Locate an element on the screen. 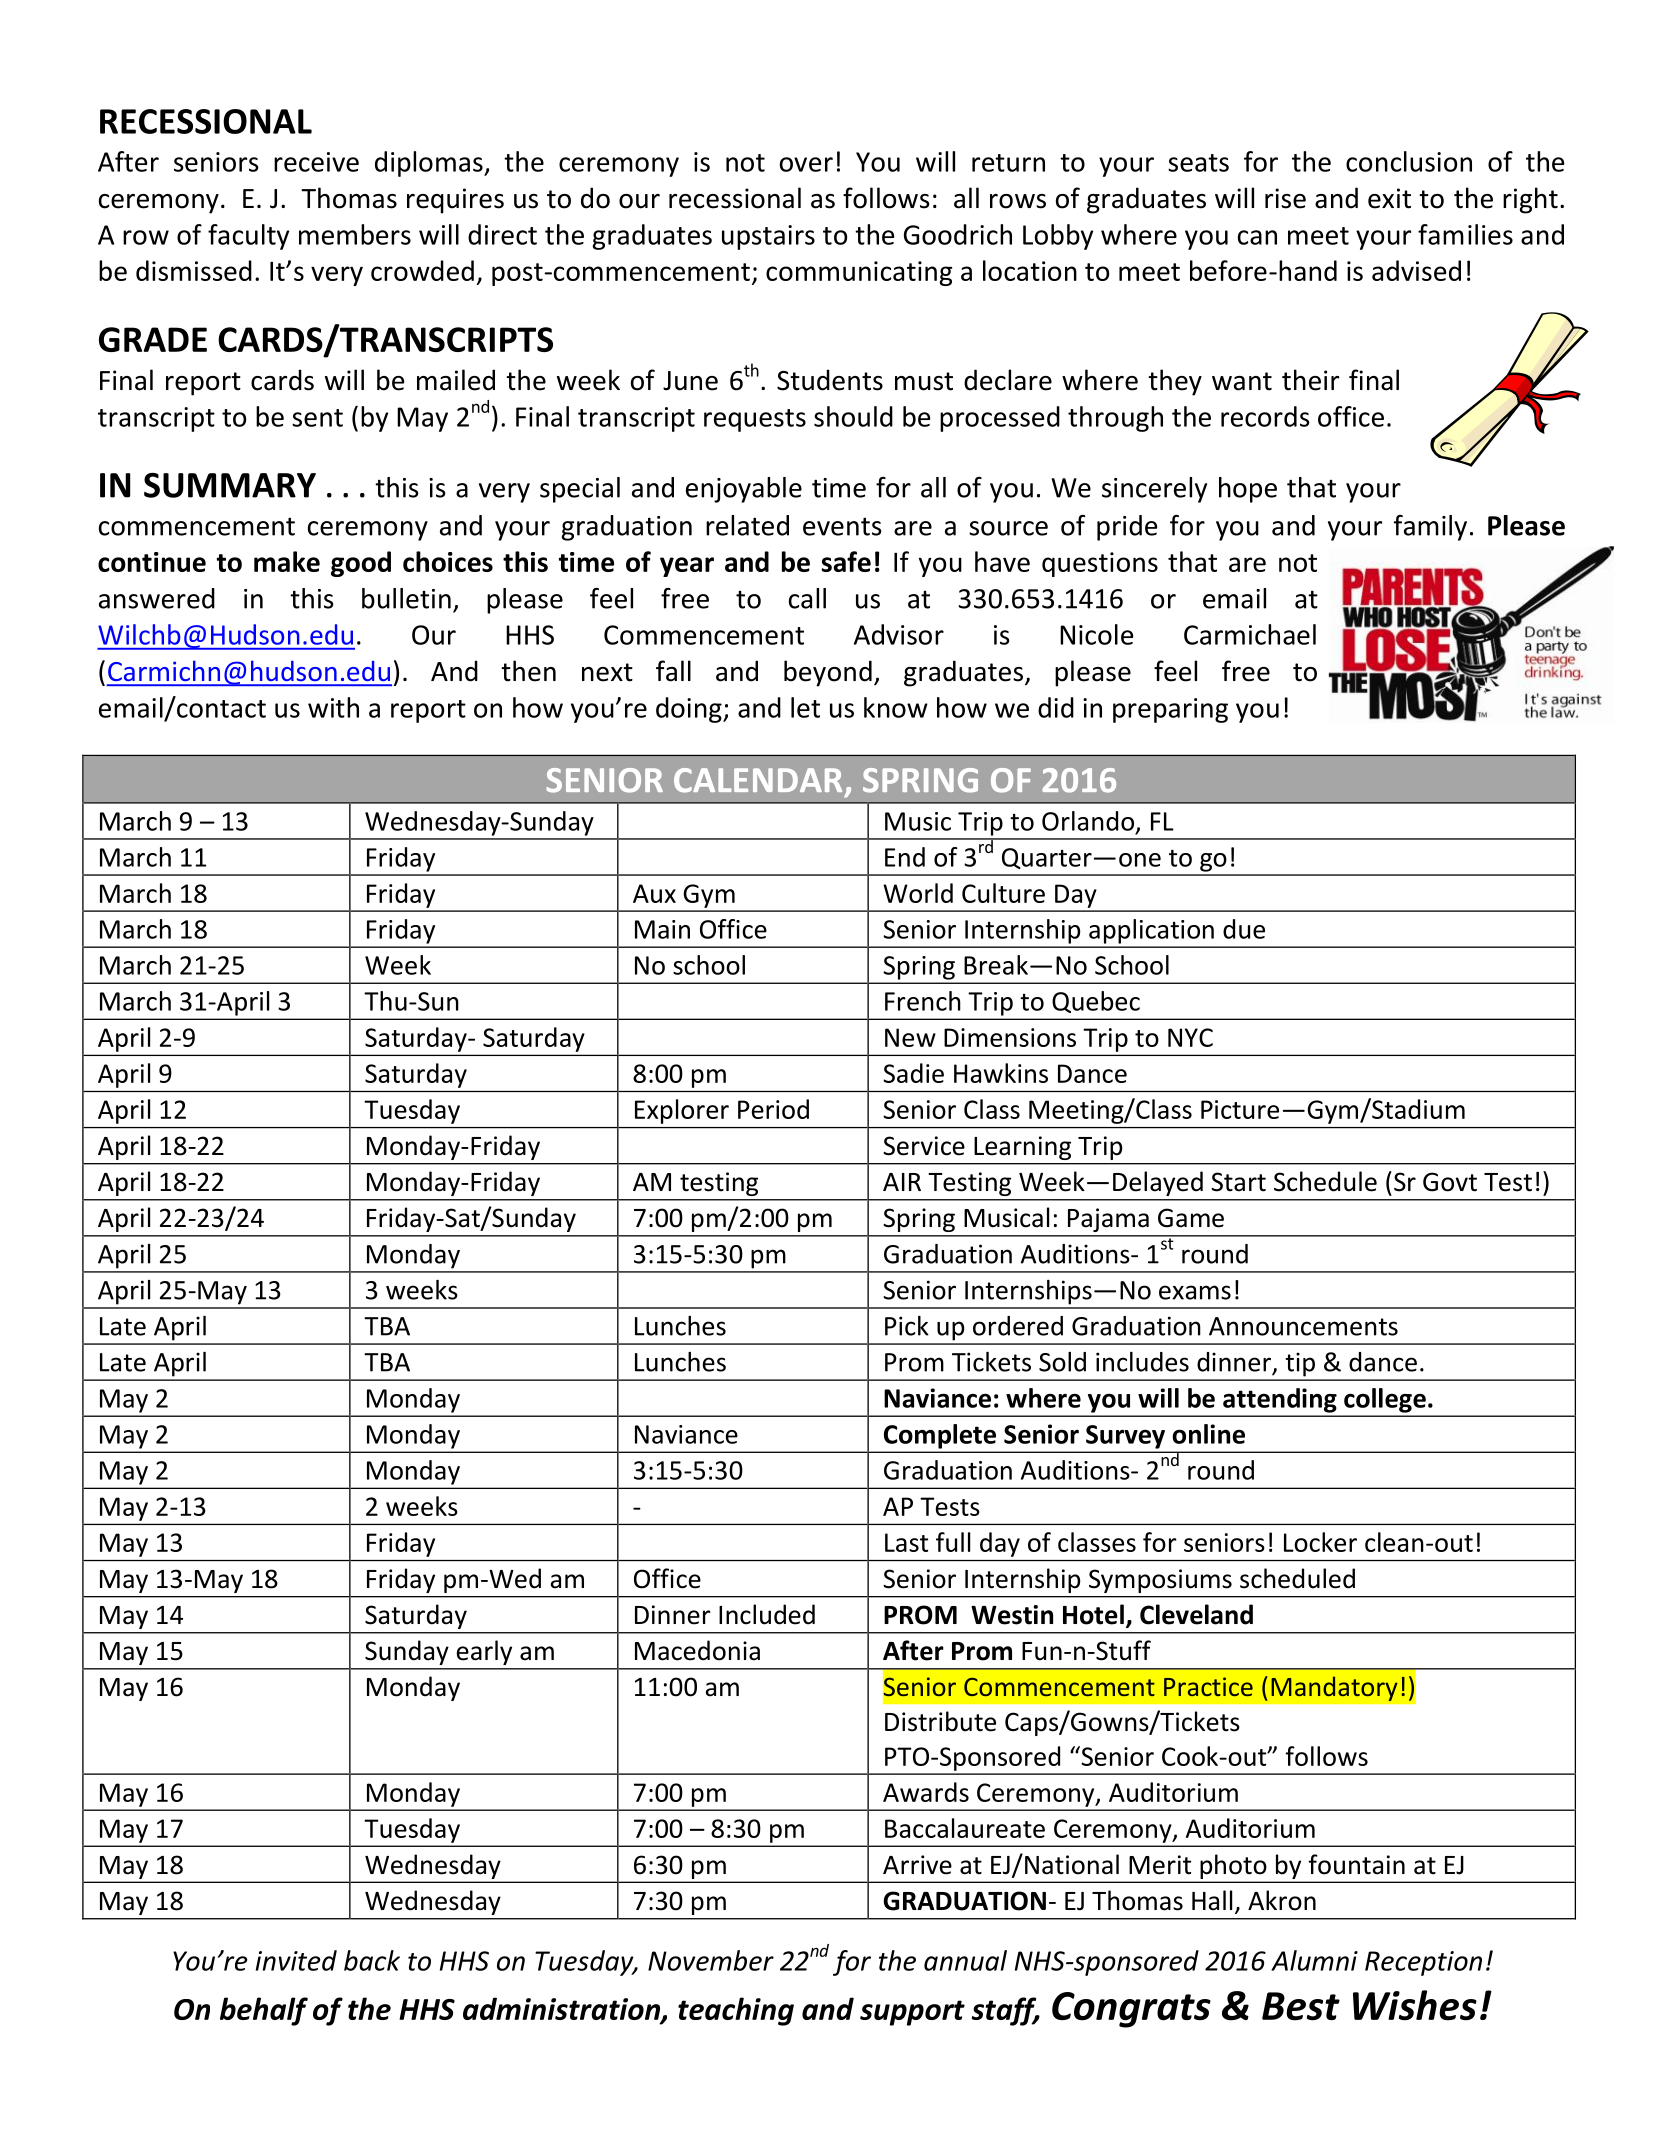 This screenshot has width=1658, height=2145. Pick is located at coordinates (907, 1326).
